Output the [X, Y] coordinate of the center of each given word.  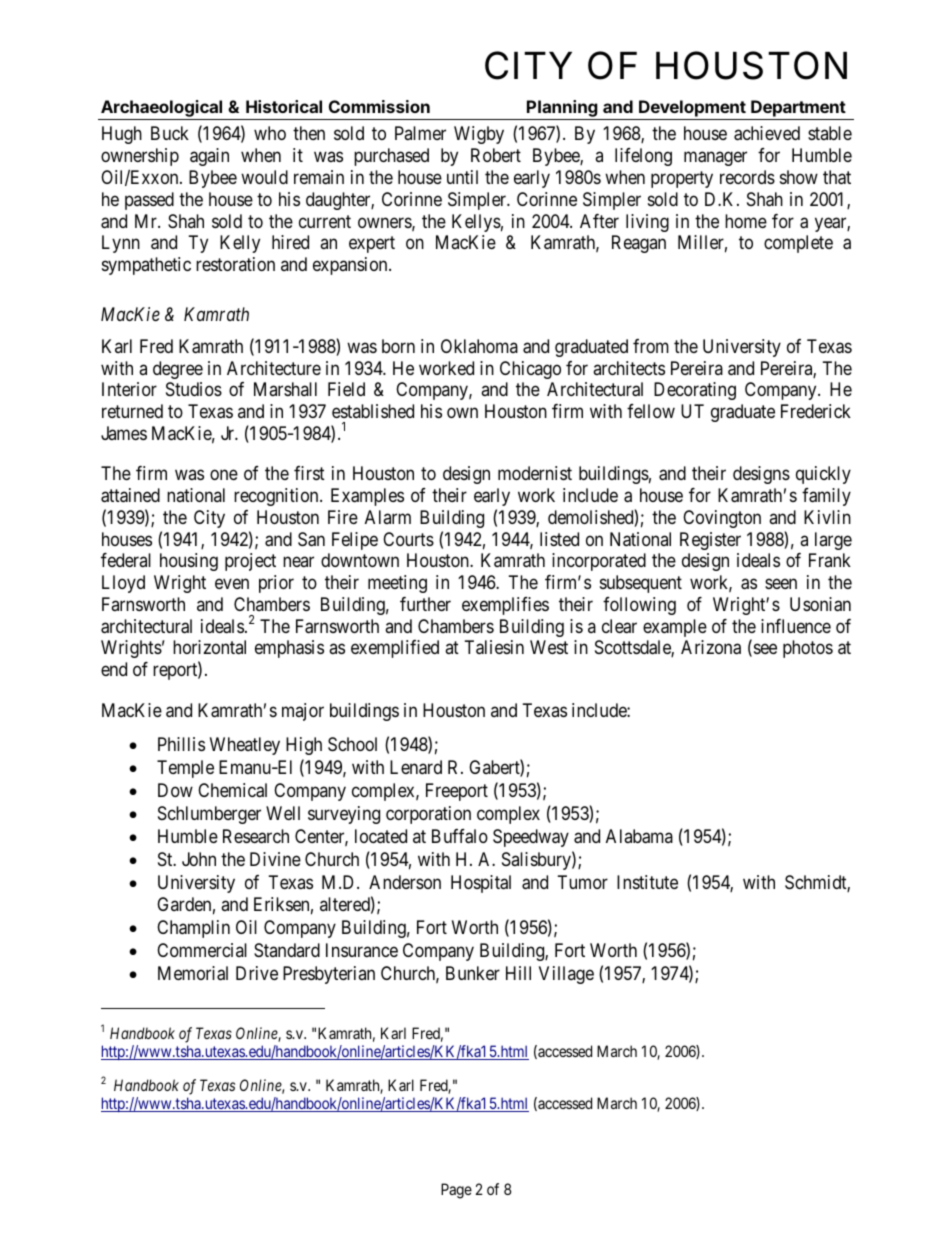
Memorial [193, 973]
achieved [767, 133]
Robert [496, 155]
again [209, 157]
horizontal [209, 647]
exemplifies [505, 606]
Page [456, 1191]
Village [566, 975]
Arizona [711, 647]
